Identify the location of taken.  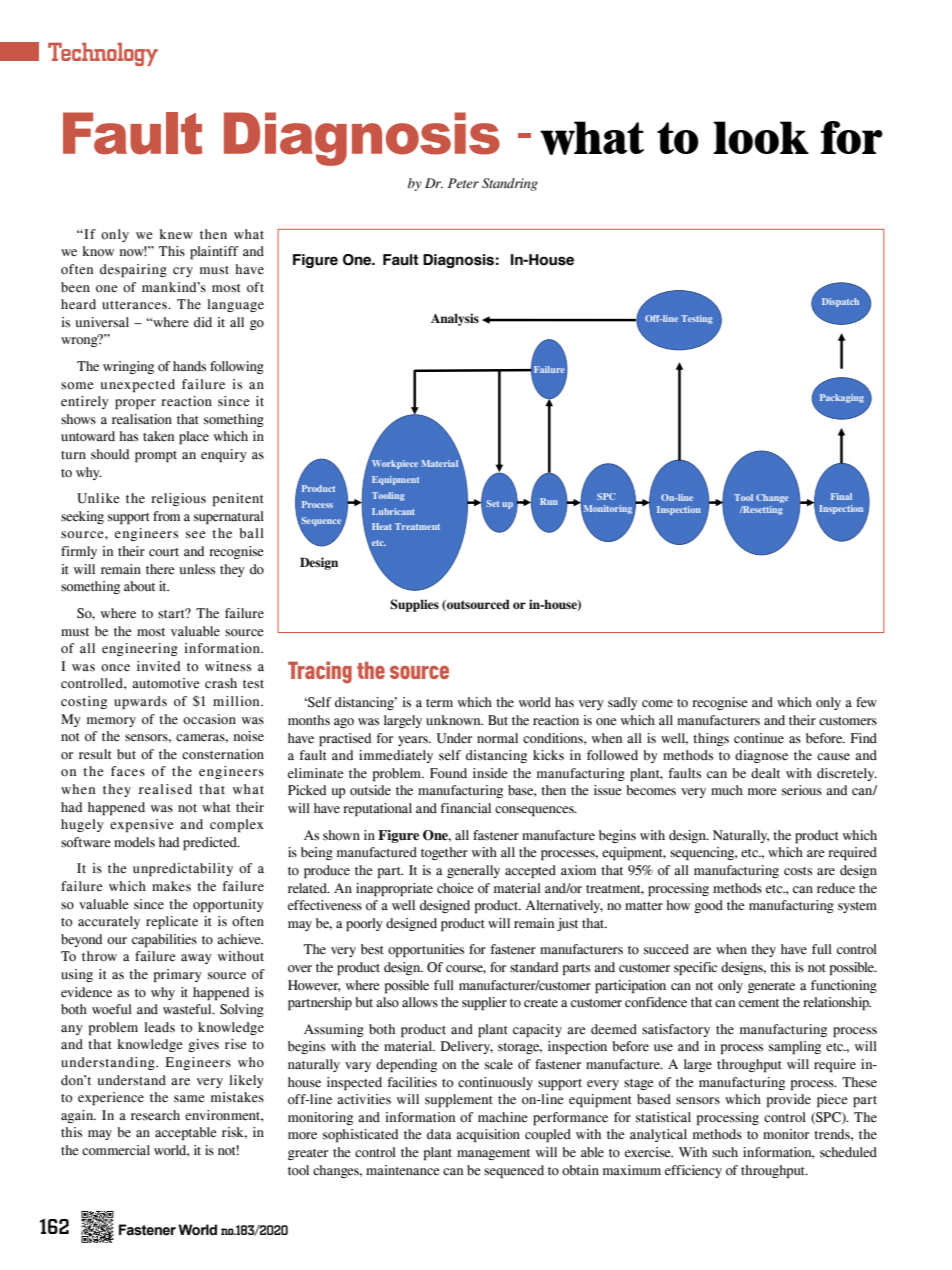
(158, 436).
